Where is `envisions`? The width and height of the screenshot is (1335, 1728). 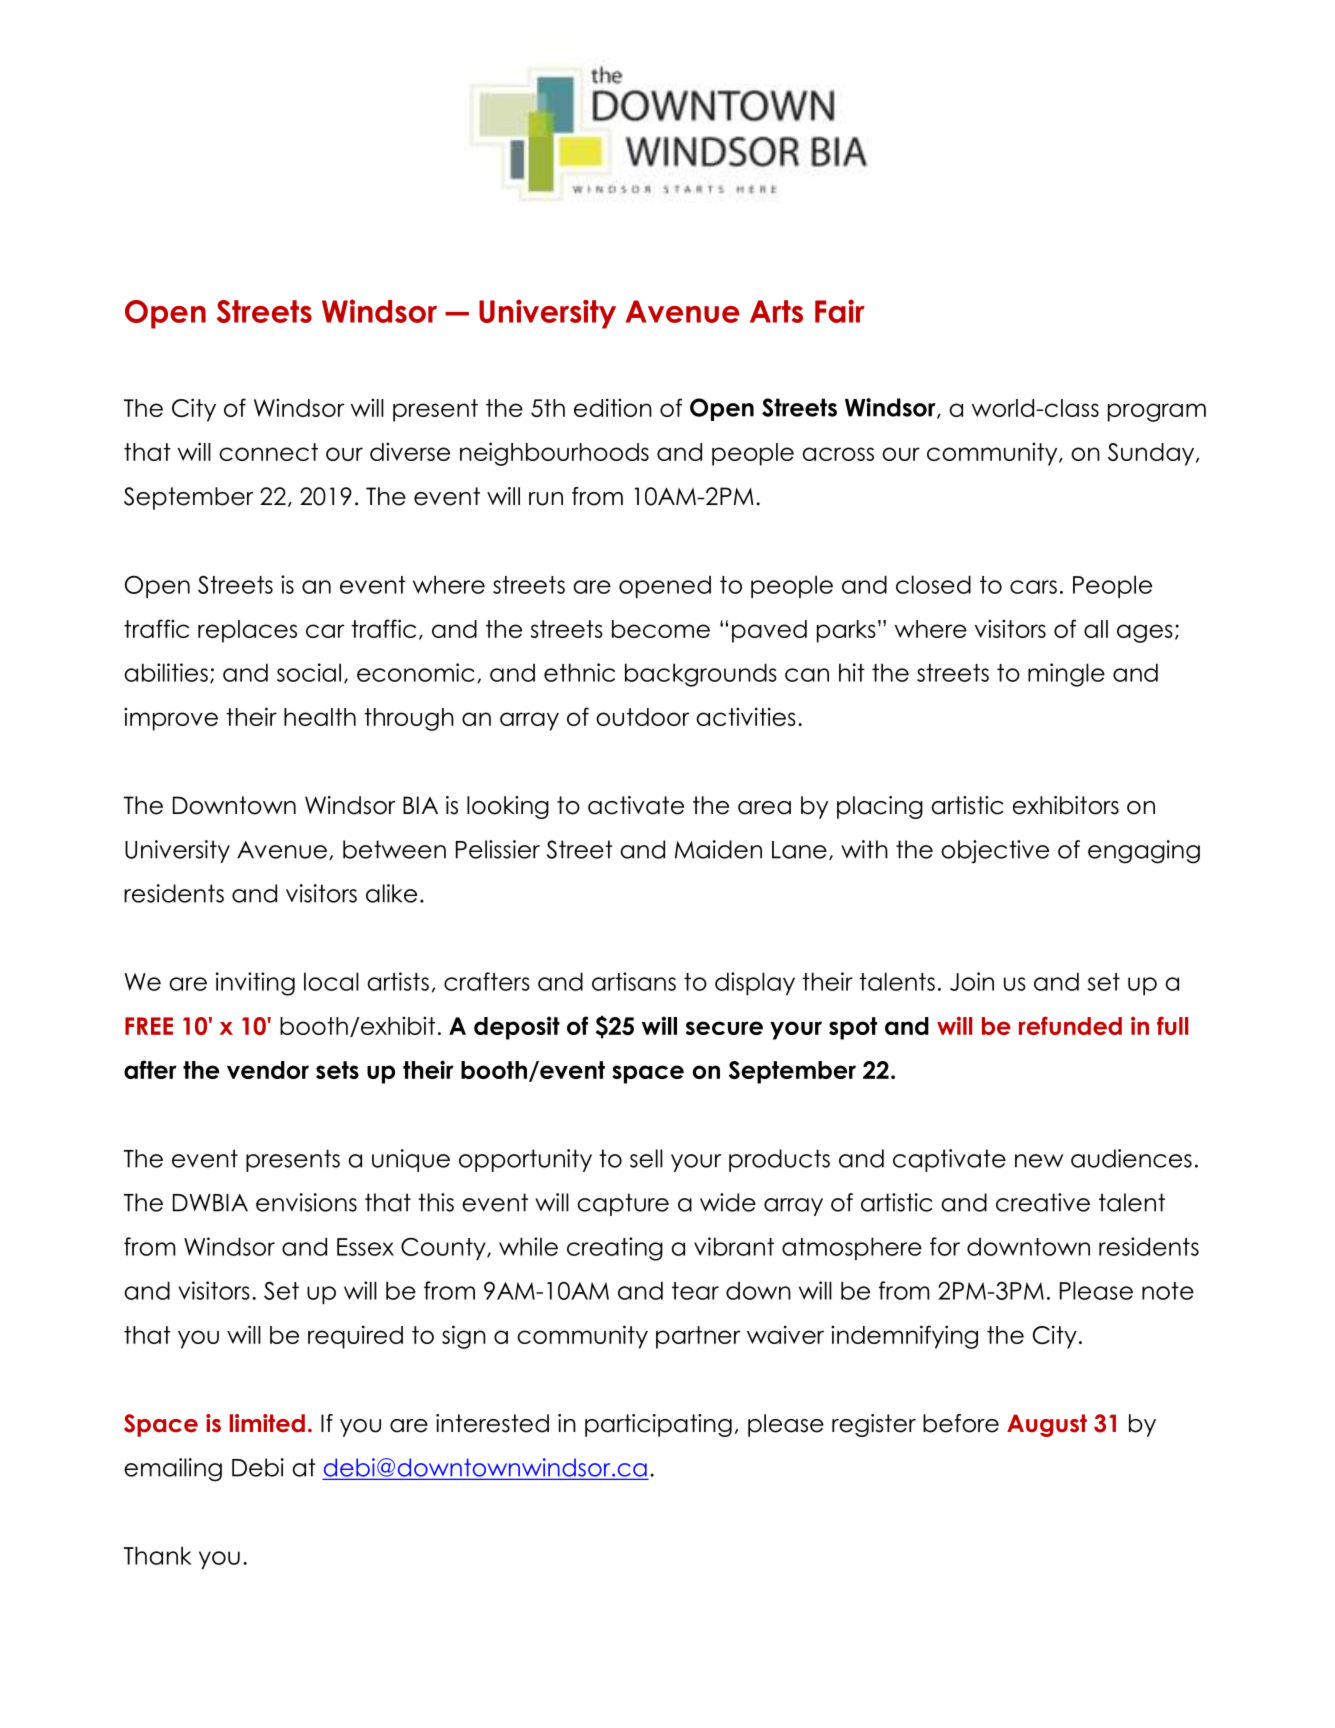 envisions is located at coordinates (306, 1202).
